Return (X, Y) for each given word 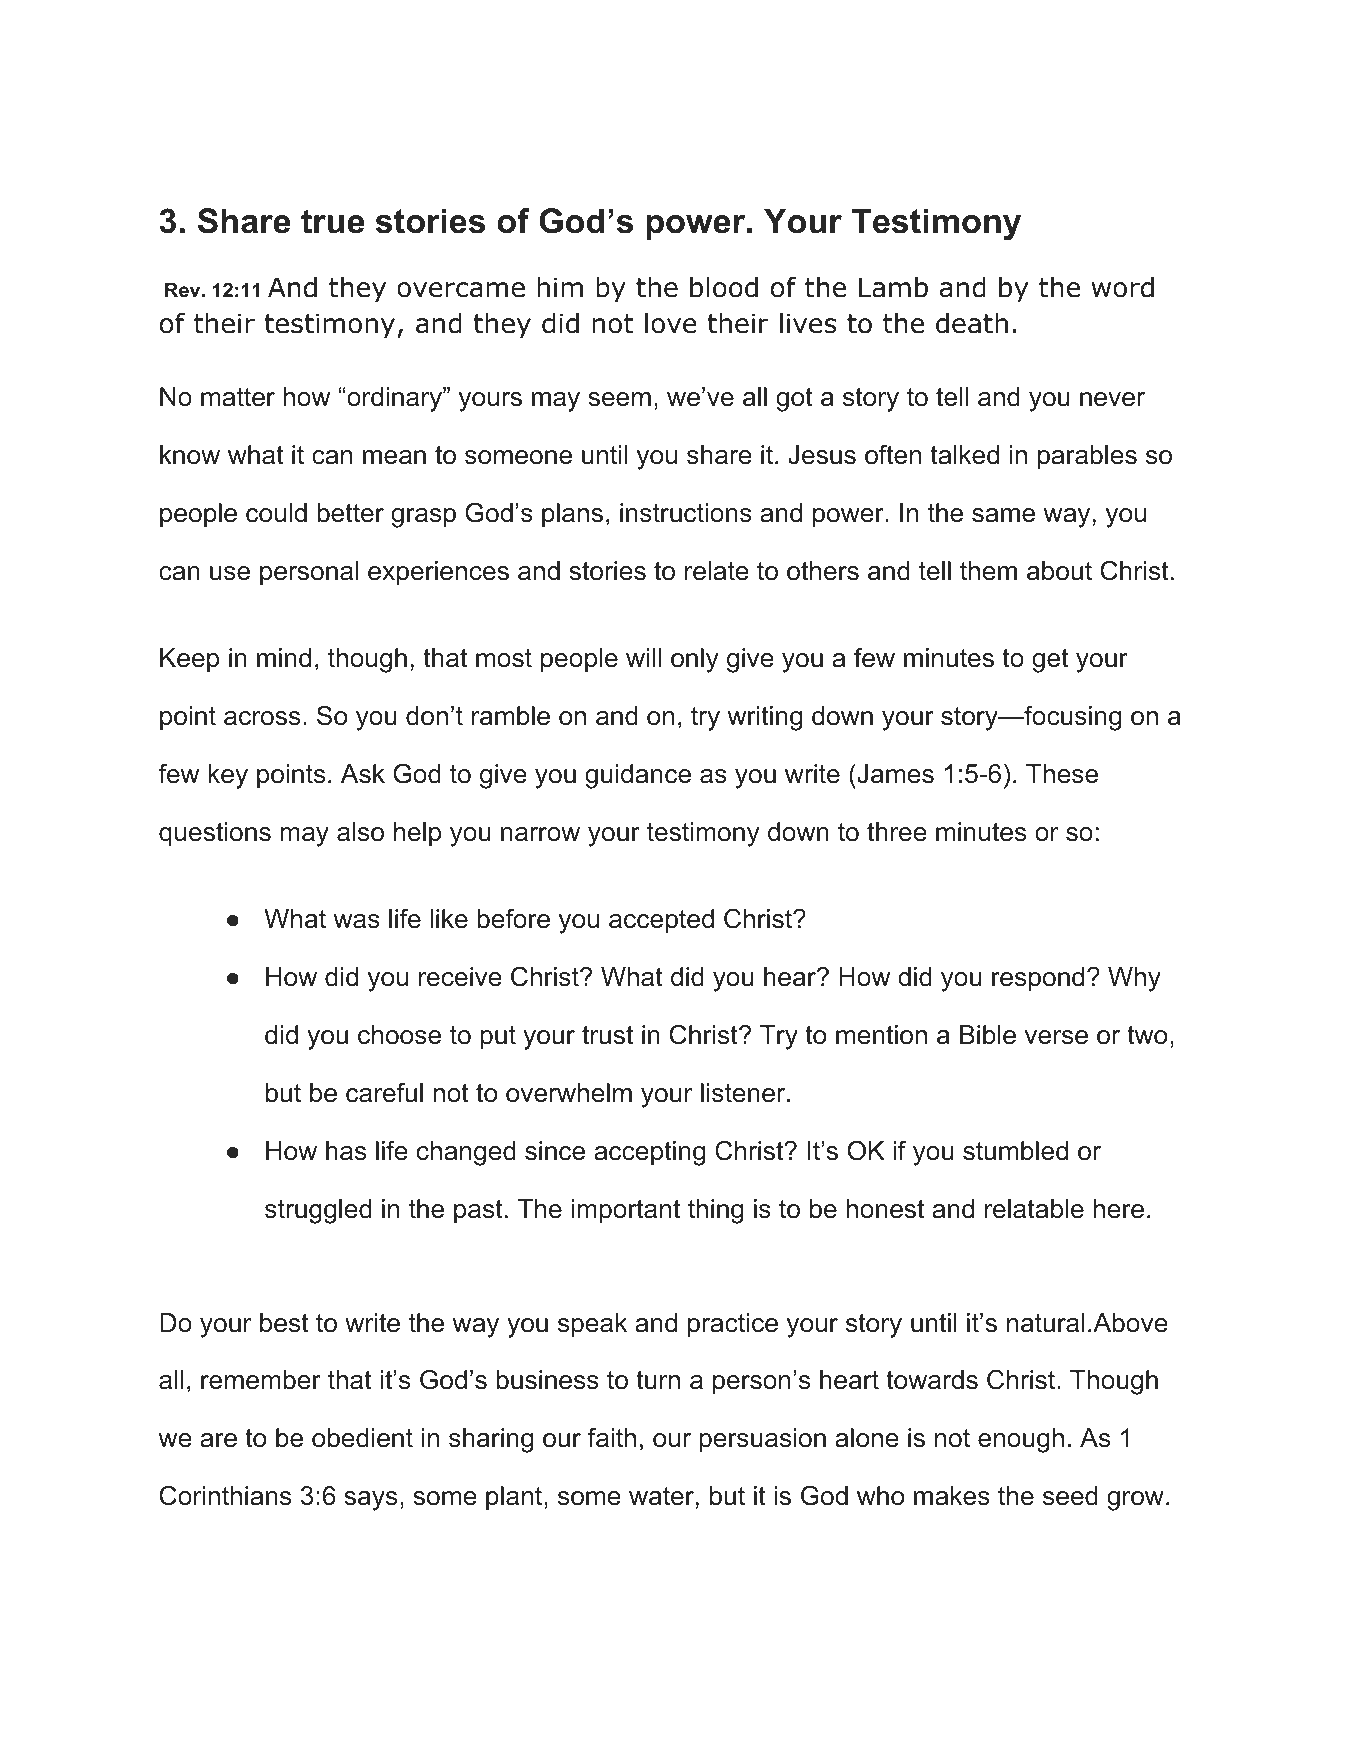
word (1123, 287)
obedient (362, 1438)
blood (724, 287)
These (1062, 774)
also (360, 832)
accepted (661, 921)
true (332, 221)
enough (1021, 1440)
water (661, 1496)
